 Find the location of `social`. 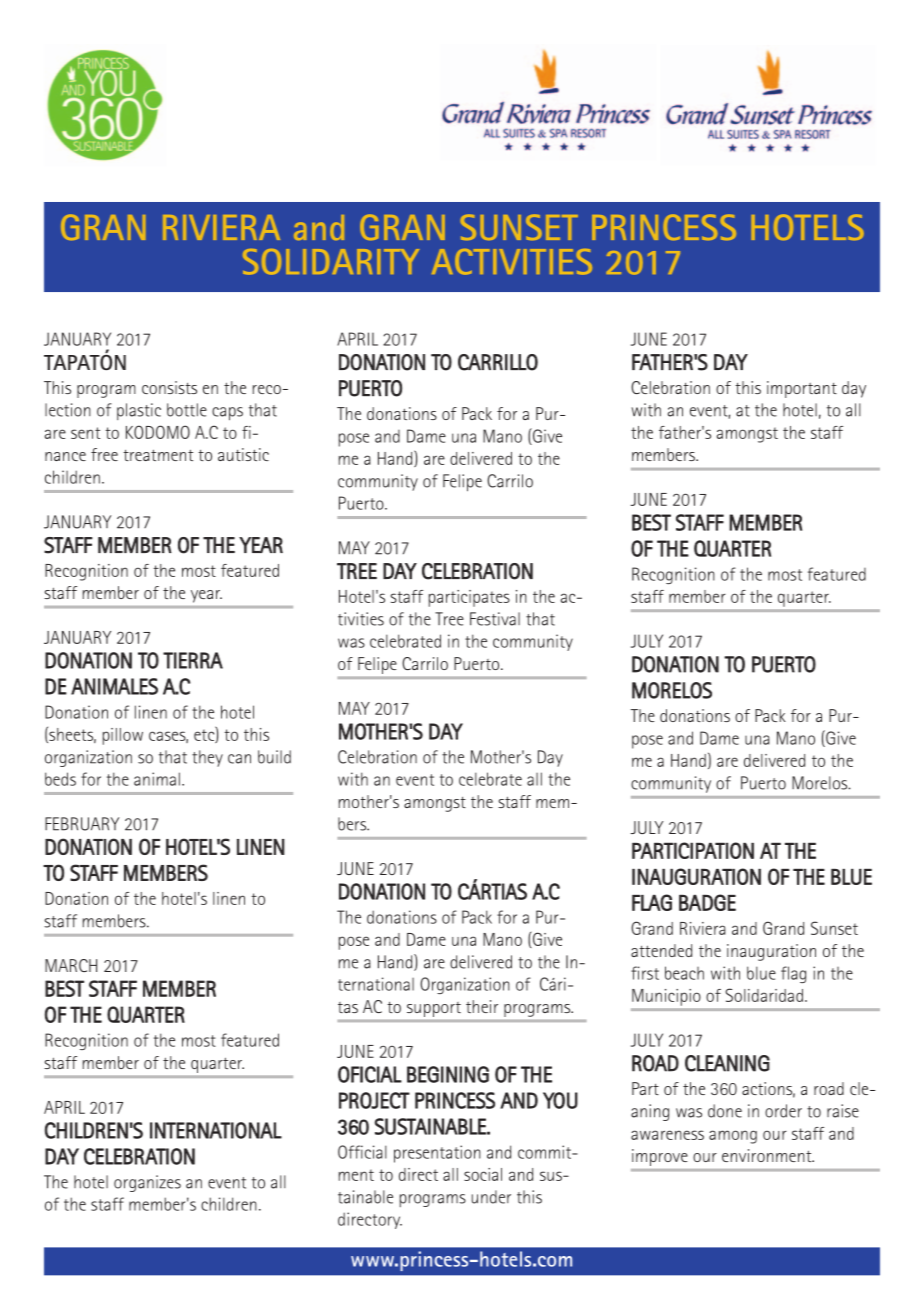

social is located at coordinates (483, 1174).
